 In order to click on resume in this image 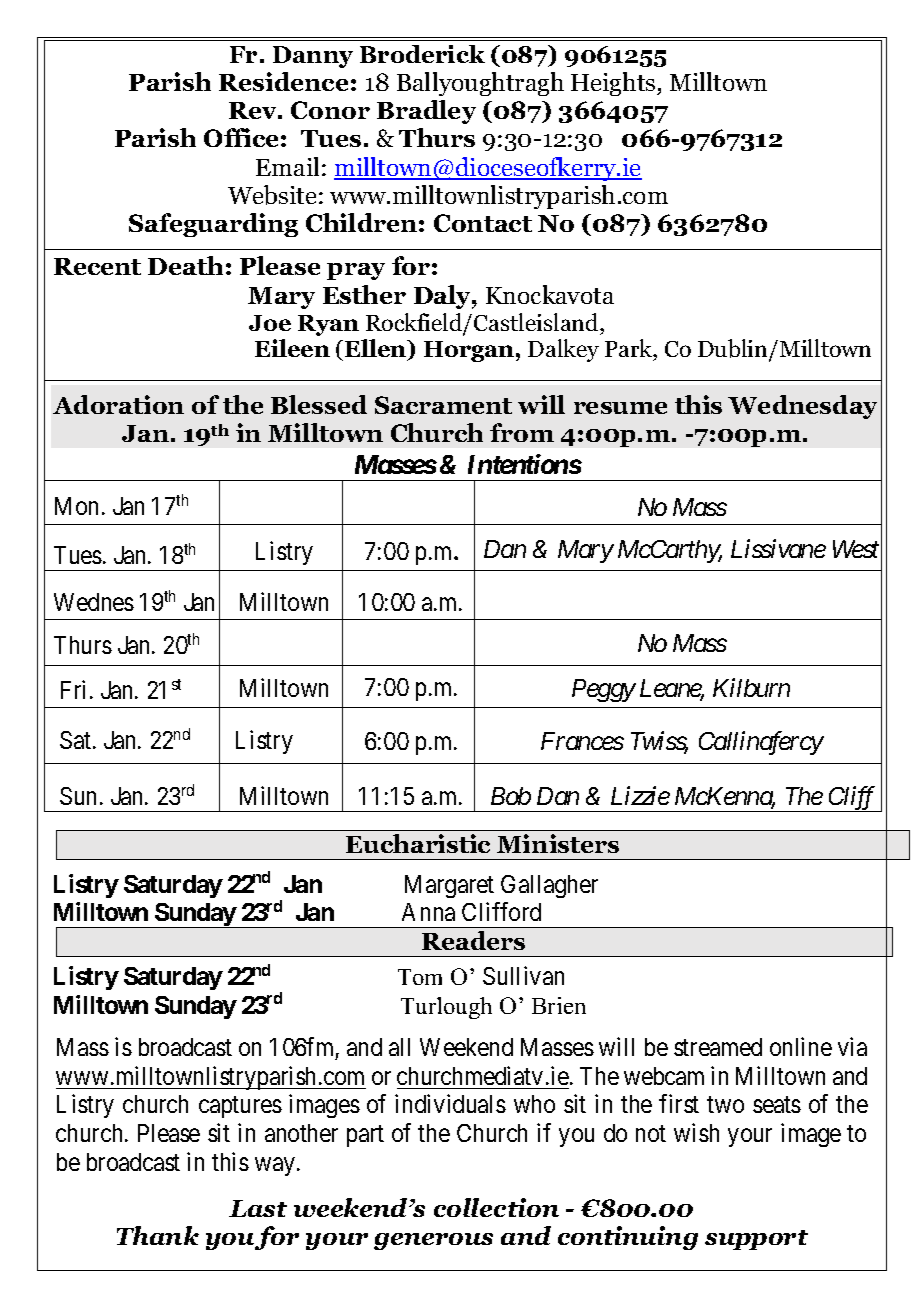, I will do `click(620, 408)`.
